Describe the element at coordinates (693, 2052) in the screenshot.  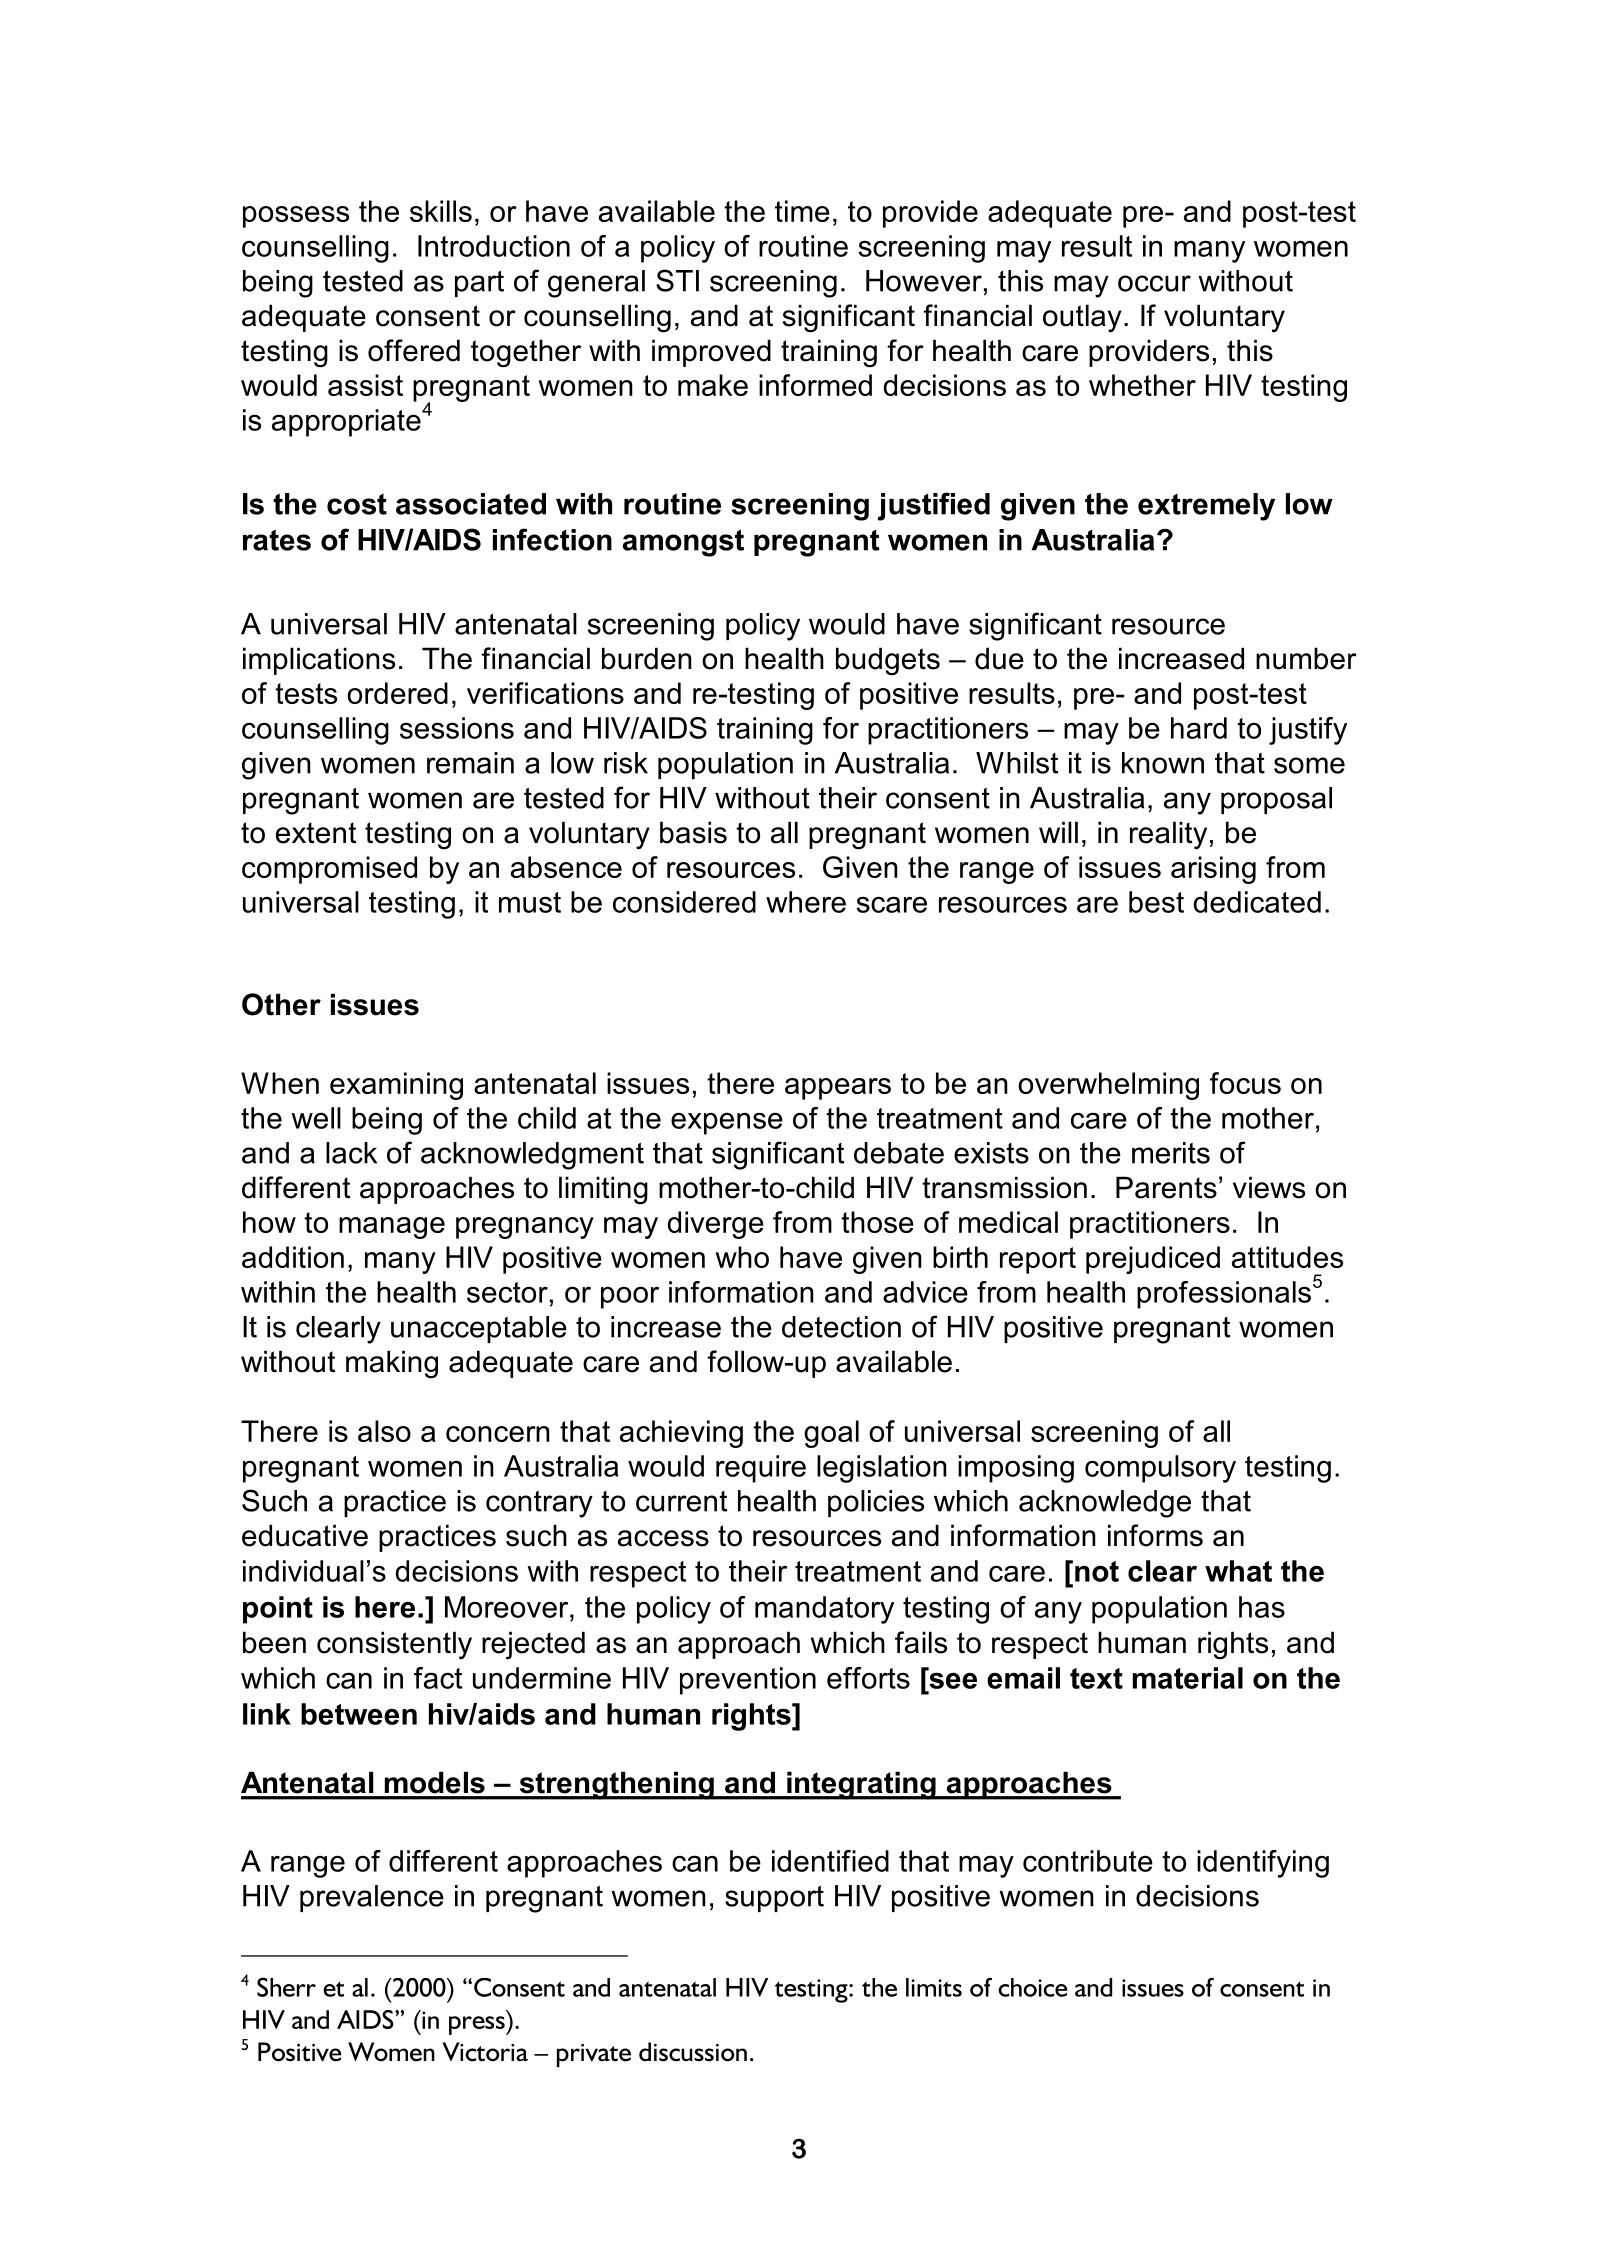
I see `discussion` at that location.
